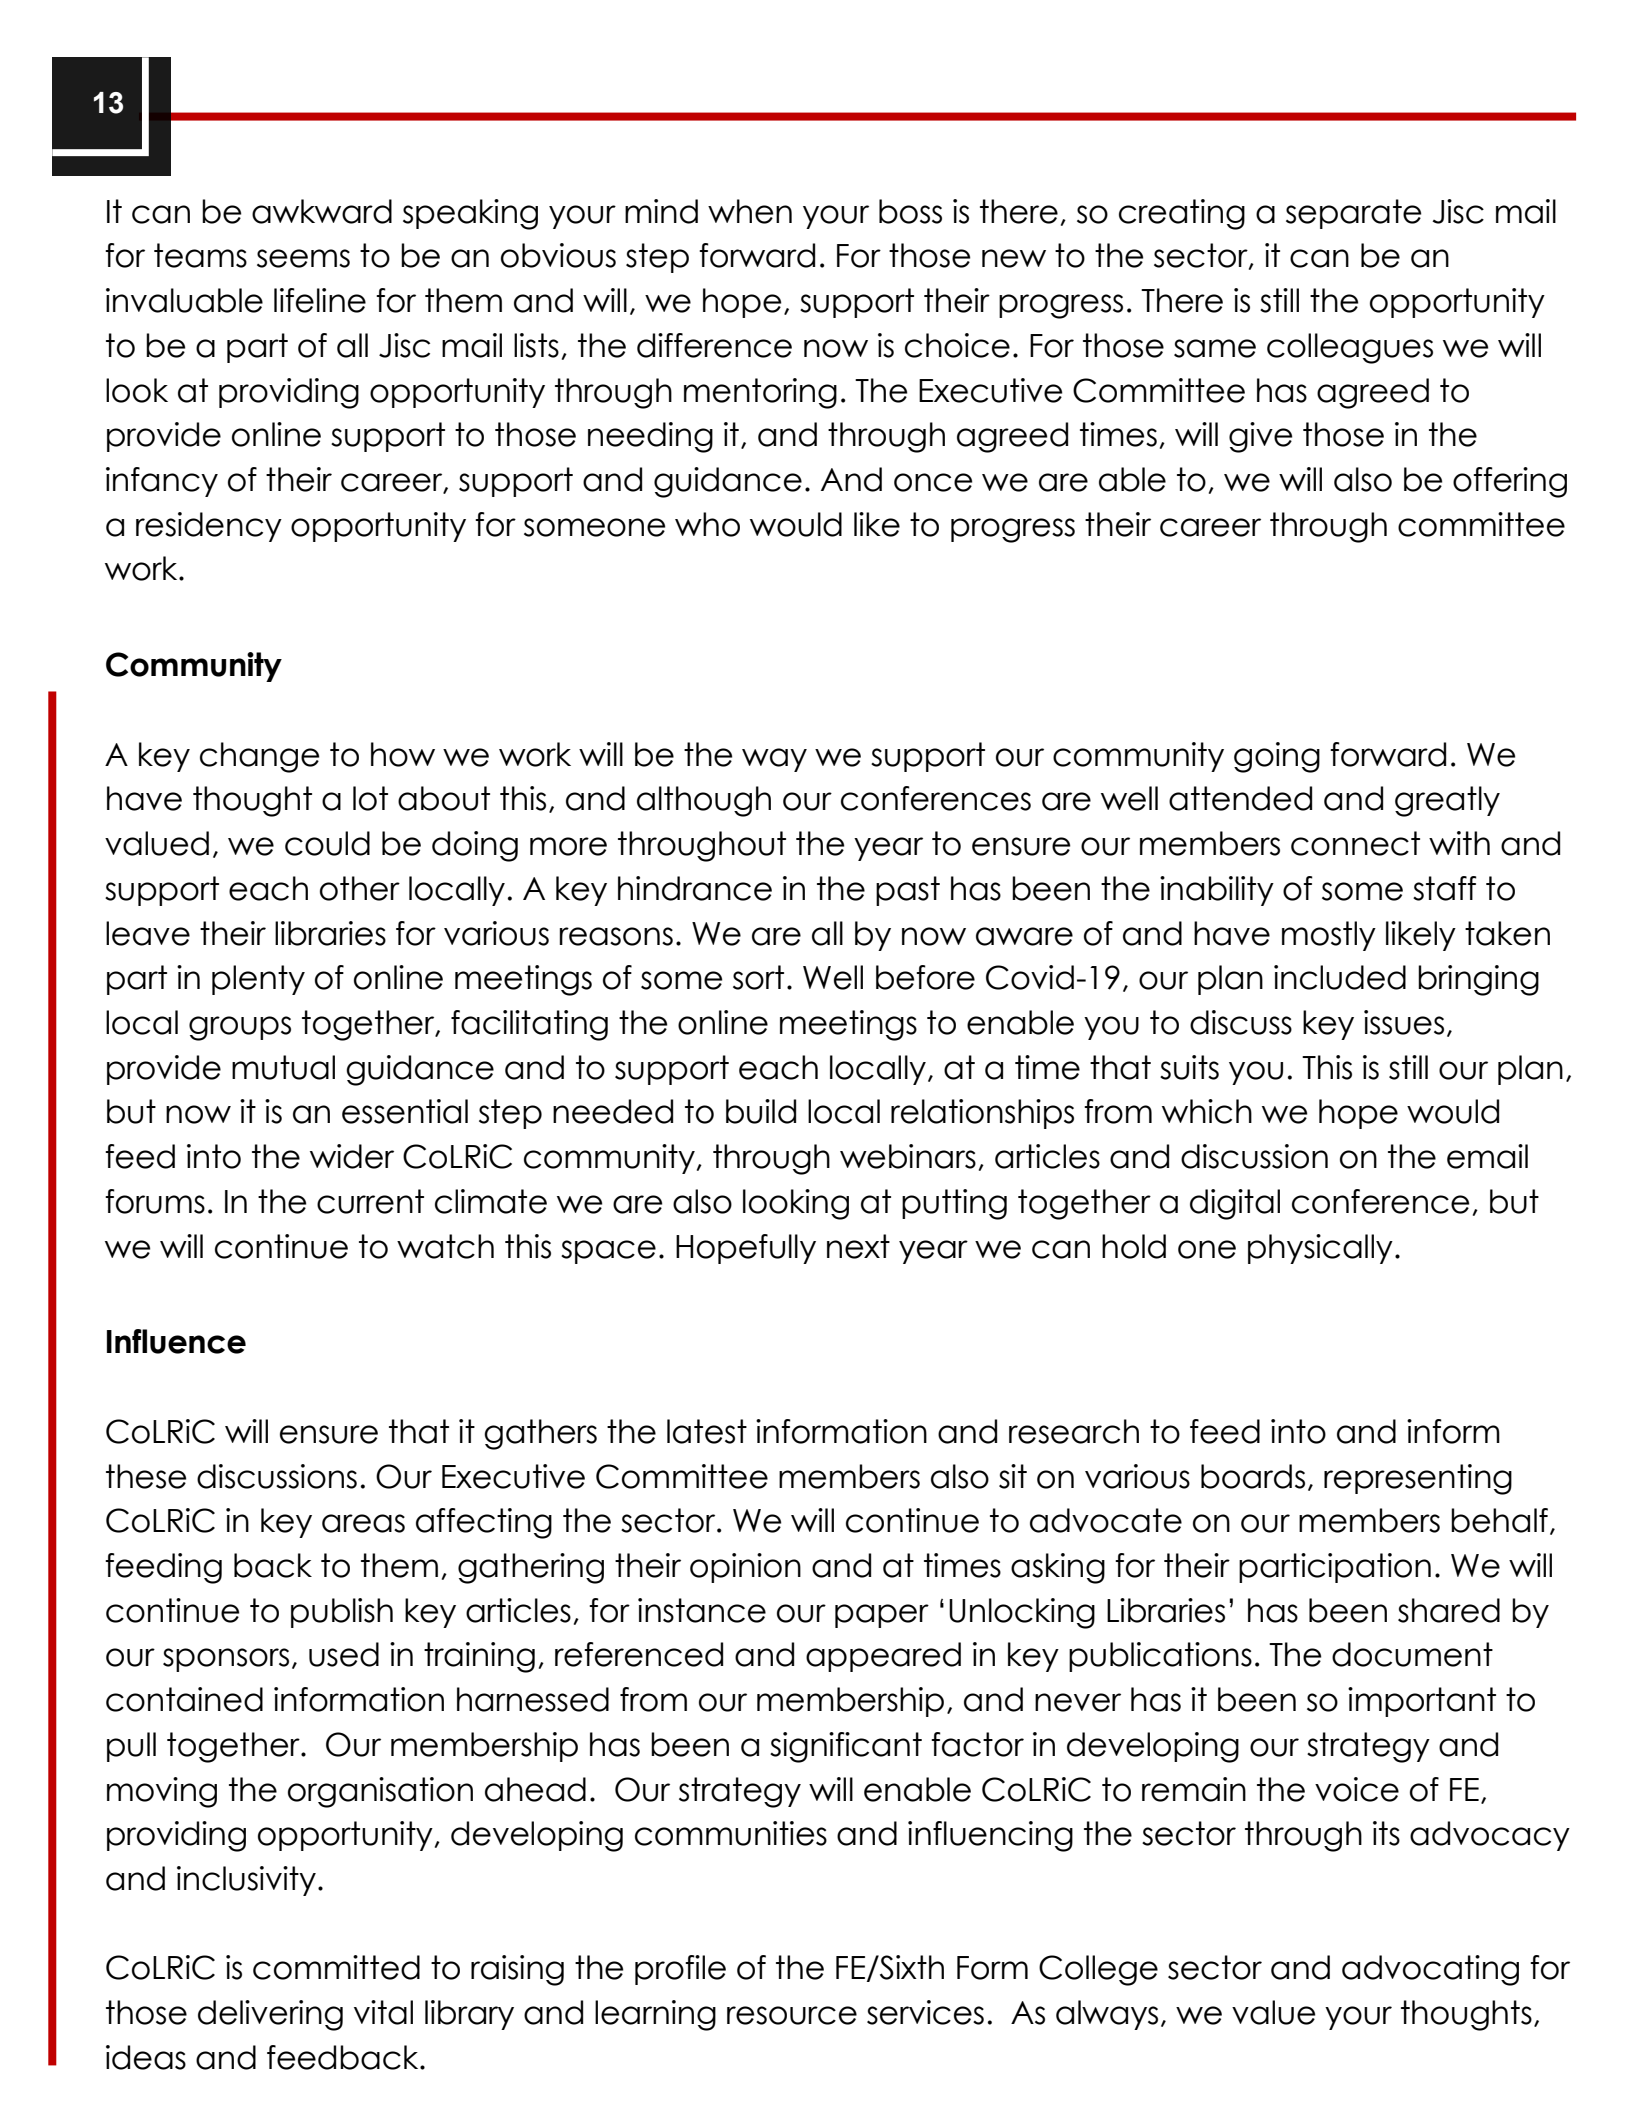 The width and height of the screenshot is (1629, 2108). What do you see at coordinates (750, 211) in the screenshot?
I see `when` at bounding box center [750, 211].
